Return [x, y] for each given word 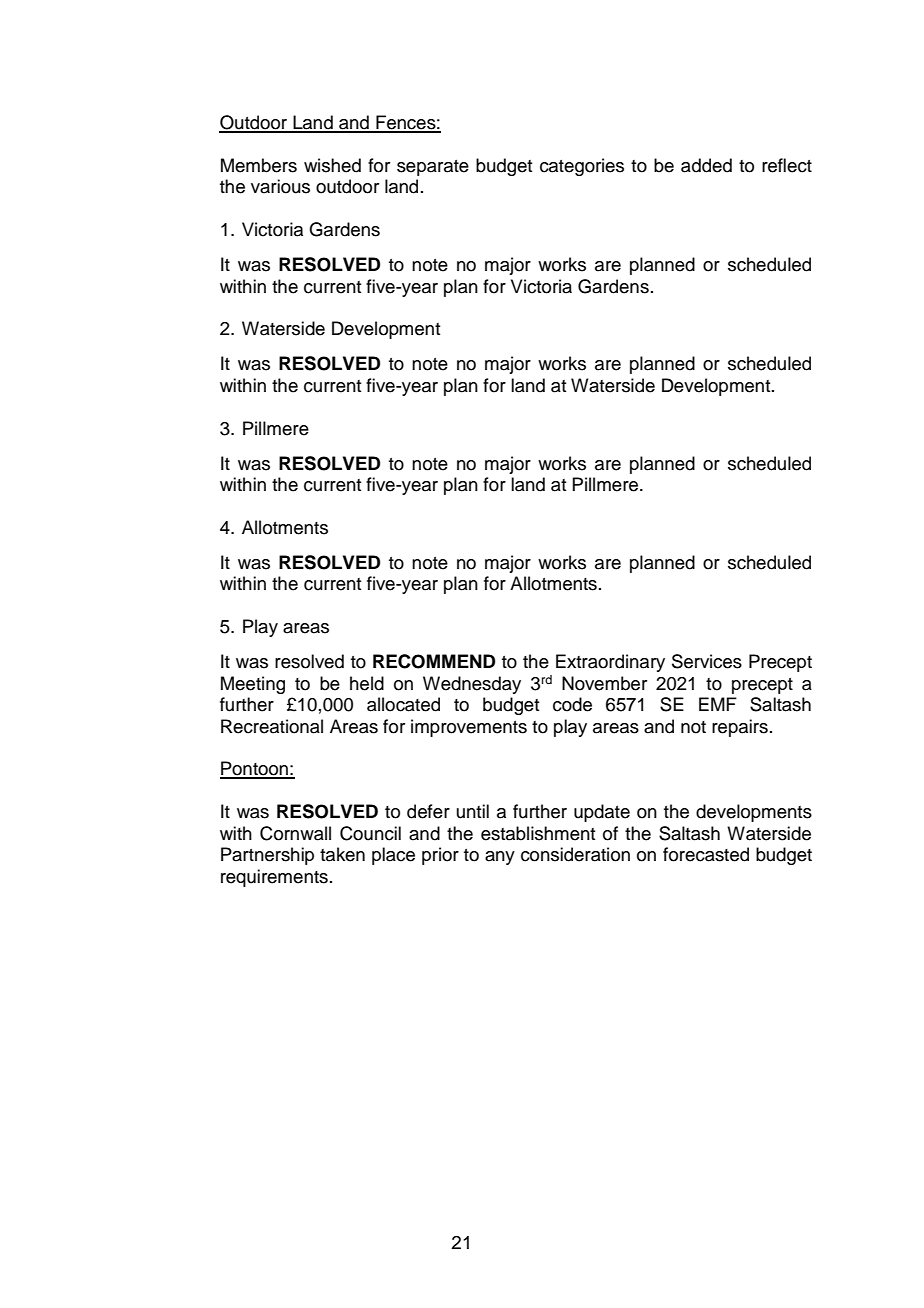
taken [342, 854]
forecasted [706, 854]
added [706, 165]
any [500, 858]
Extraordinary [610, 663]
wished [332, 165]
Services [707, 661]
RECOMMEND [434, 661]
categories [582, 167]
